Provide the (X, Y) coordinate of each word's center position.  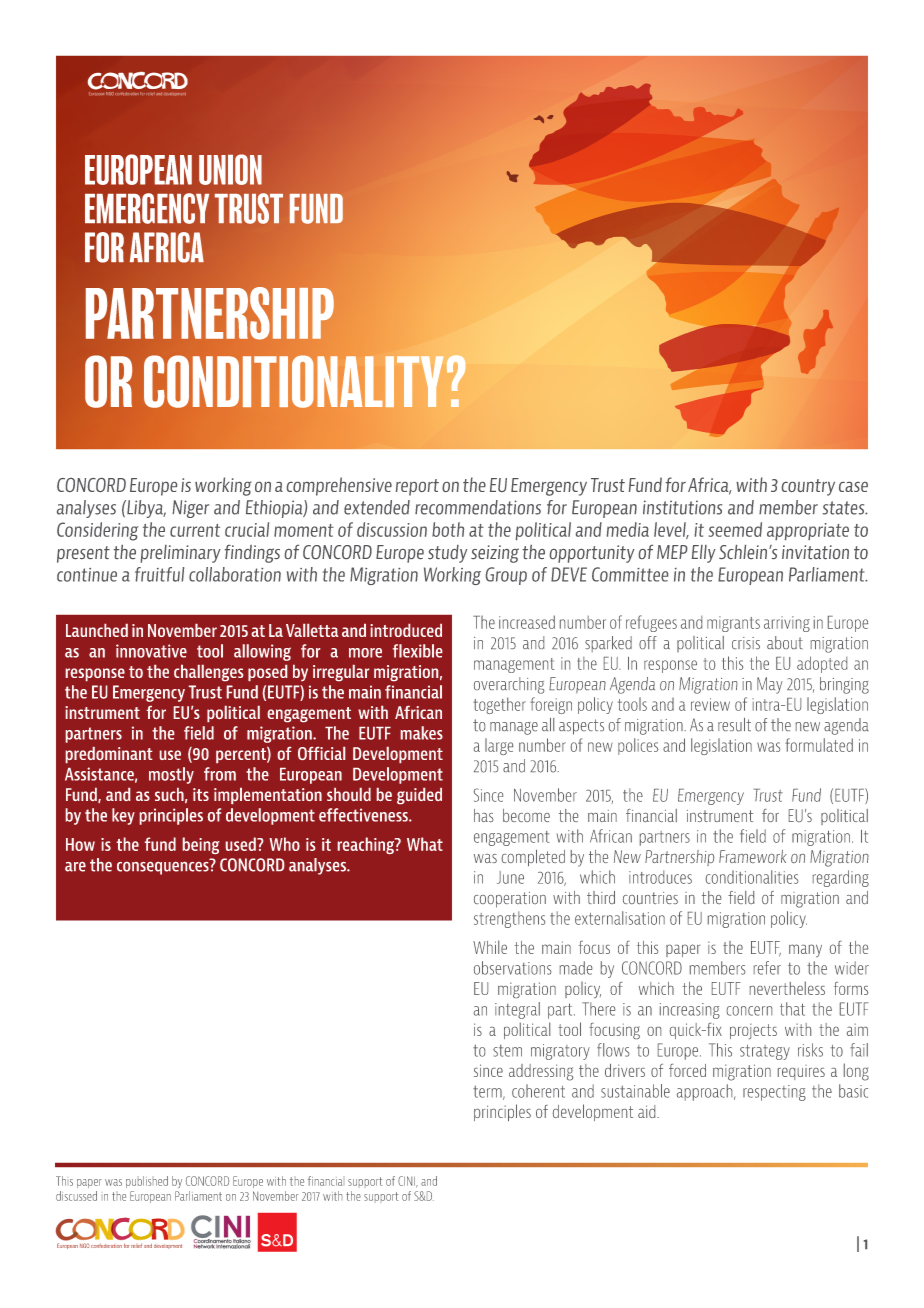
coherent (538, 1091)
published (147, 1182)
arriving (787, 624)
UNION (230, 169)
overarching (509, 685)
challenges (208, 673)
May (770, 685)
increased (527, 622)
